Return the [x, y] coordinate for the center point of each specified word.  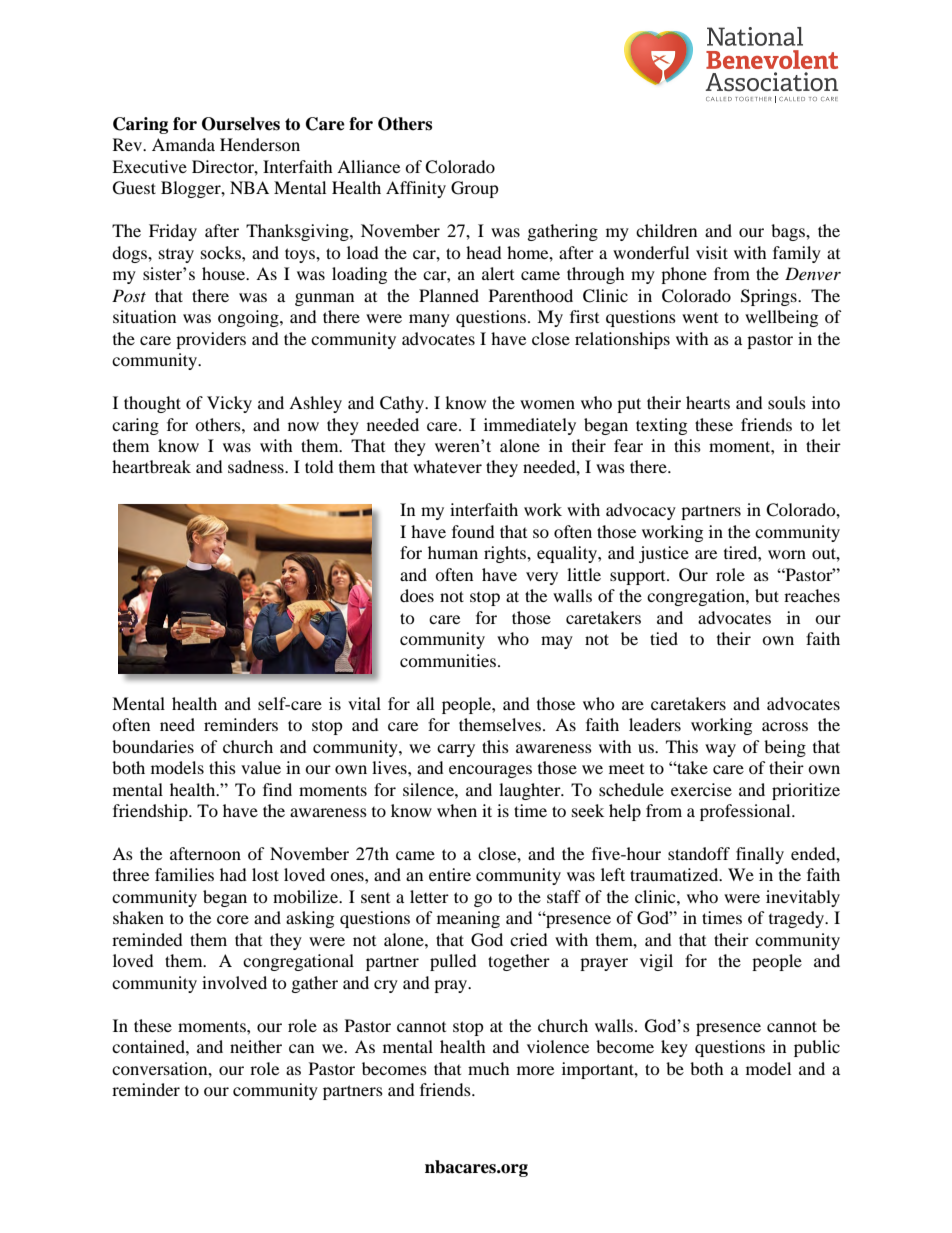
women [547, 404]
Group [475, 189]
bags [789, 232]
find [277, 789]
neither [256, 1046]
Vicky [229, 404]
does [417, 595]
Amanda [183, 144]
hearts [708, 402]
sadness [257, 466]
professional [746, 812]
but [767, 595]
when [457, 810]
